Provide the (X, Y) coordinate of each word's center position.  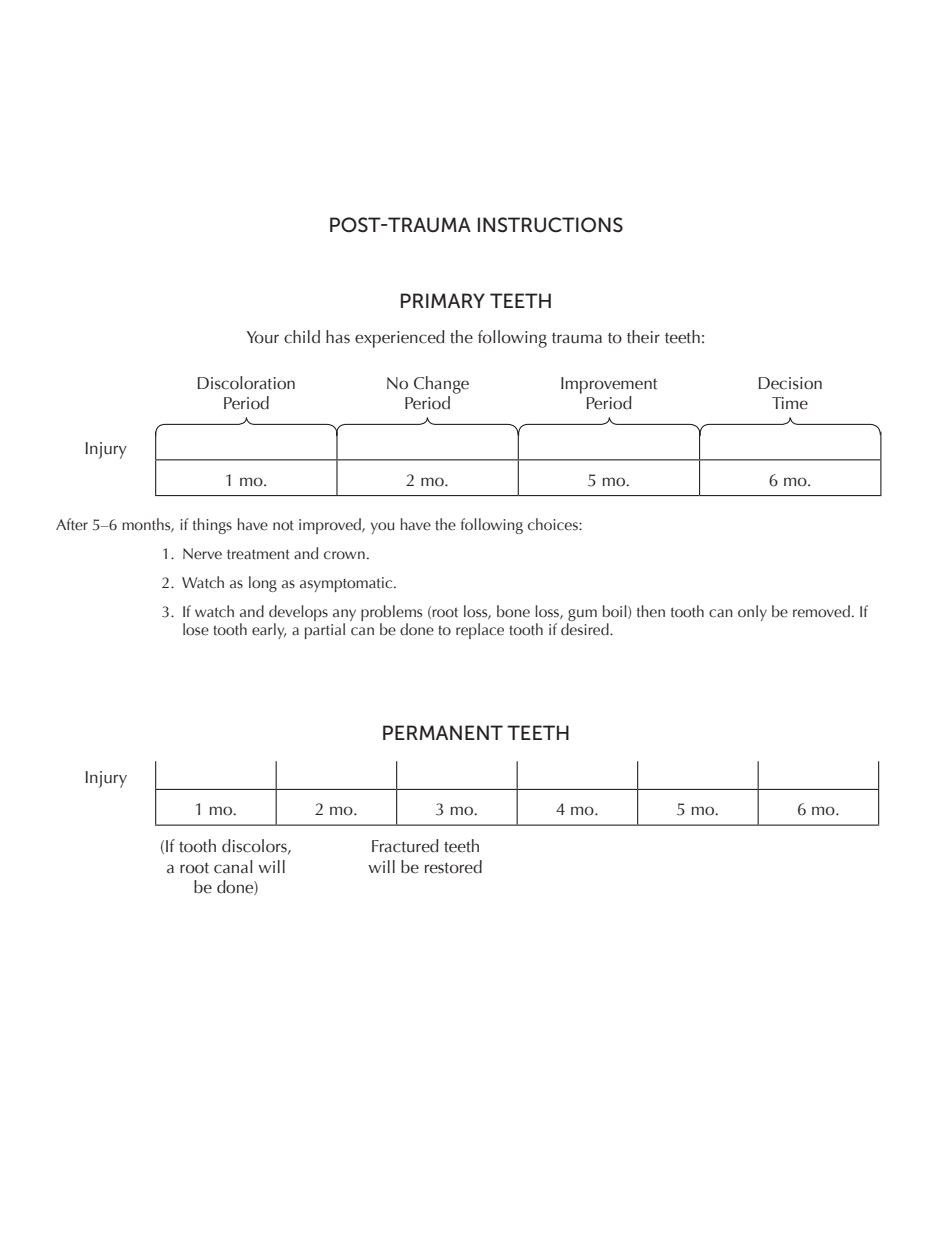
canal (233, 867)
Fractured (405, 846)
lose (196, 629)
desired (586, 629)
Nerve (202, 554)
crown (344, 555)
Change (441, 385)
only (752, 613)
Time (790, 403)
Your (263, 337)
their (643, 337)
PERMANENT (443, 732)
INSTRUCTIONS (550, 225)
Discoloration (246, 383)
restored (453, 867)
